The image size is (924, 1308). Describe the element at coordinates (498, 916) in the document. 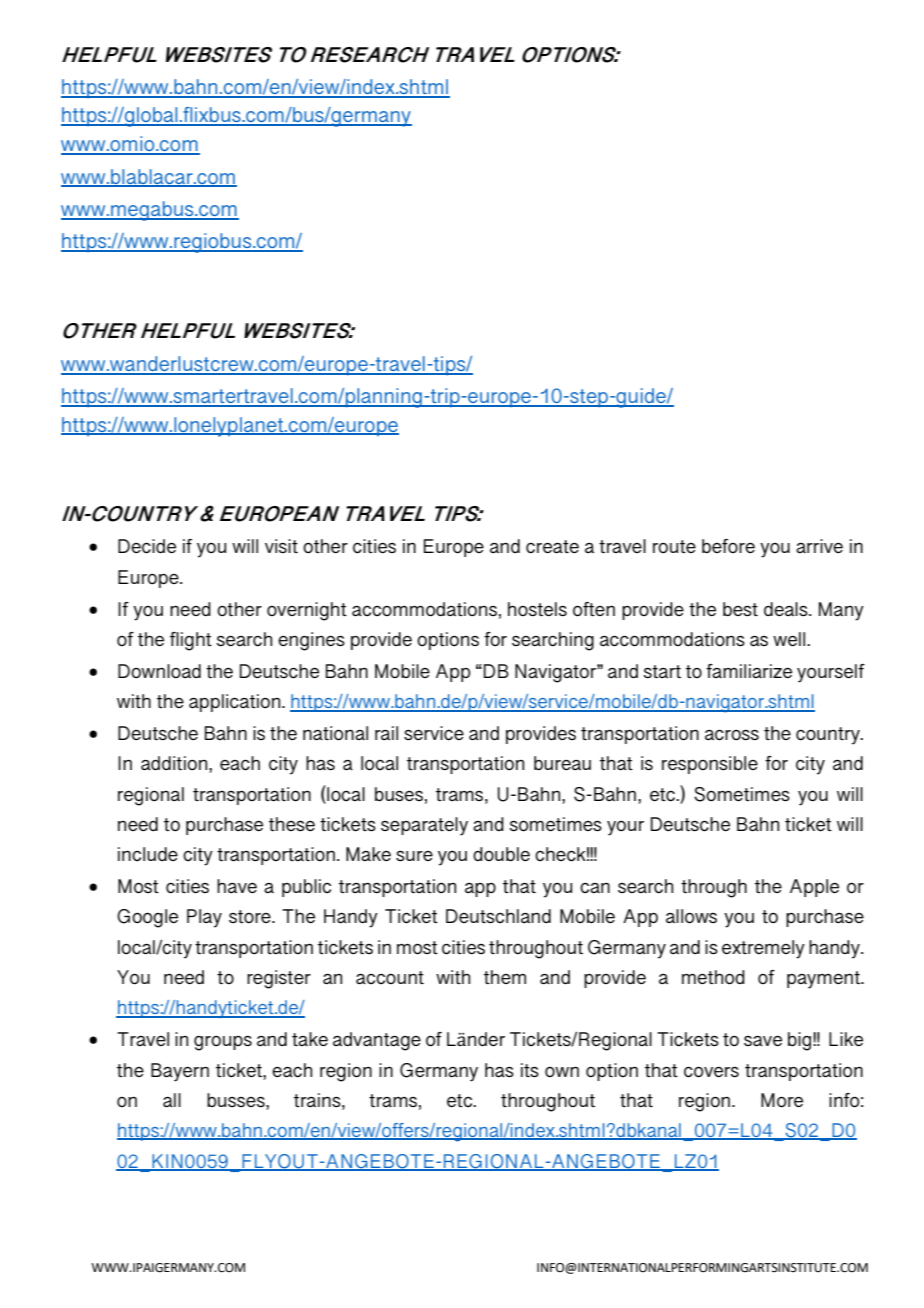

I see `Deutschland` at that location.
